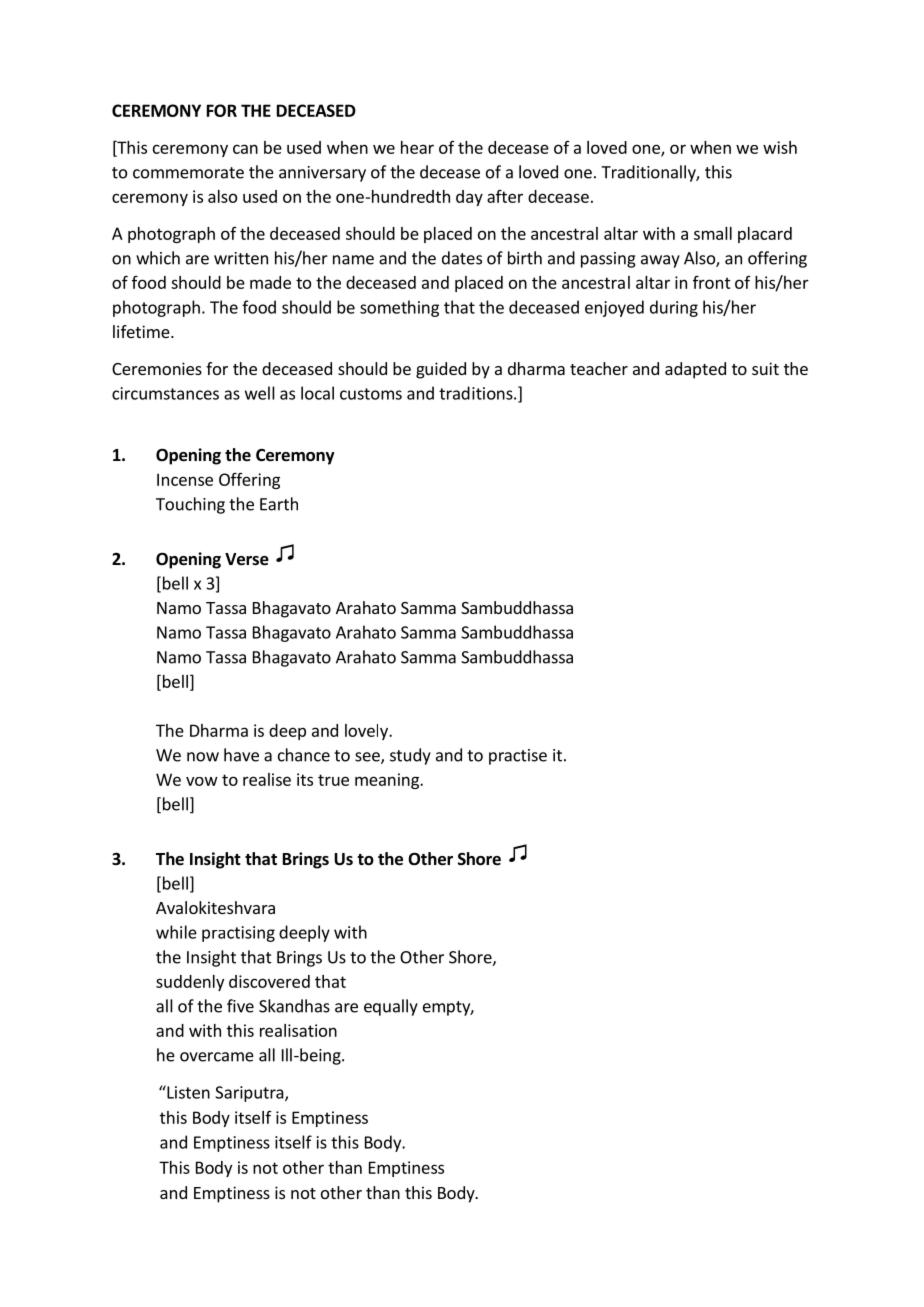 The height and width of the screenshot is (1307, 924). Describe the element at coordinates (713, 233) in the screenshot. I see `small` at that location.
